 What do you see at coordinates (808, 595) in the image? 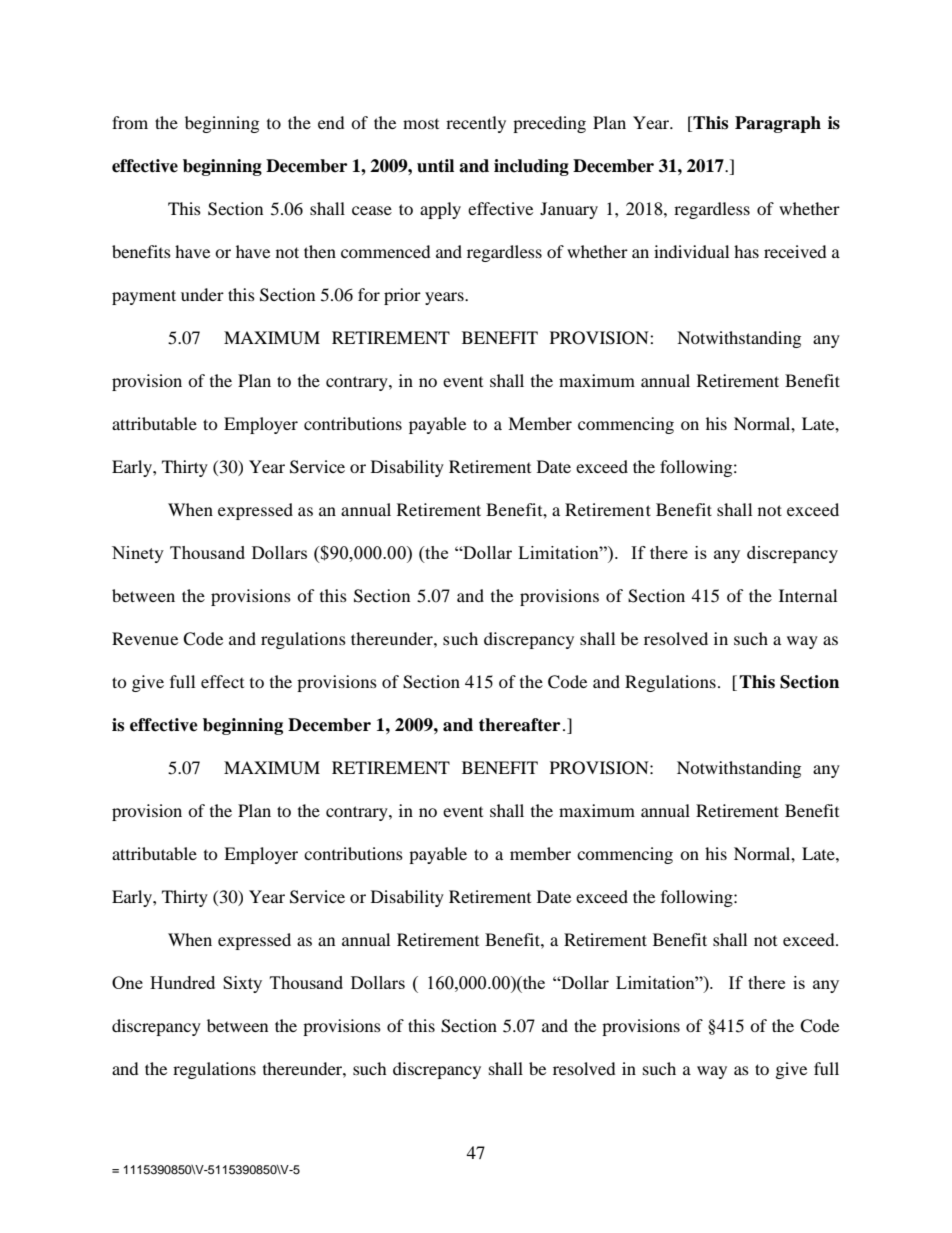
I see `Internal` at bounding box center [808, 595].
